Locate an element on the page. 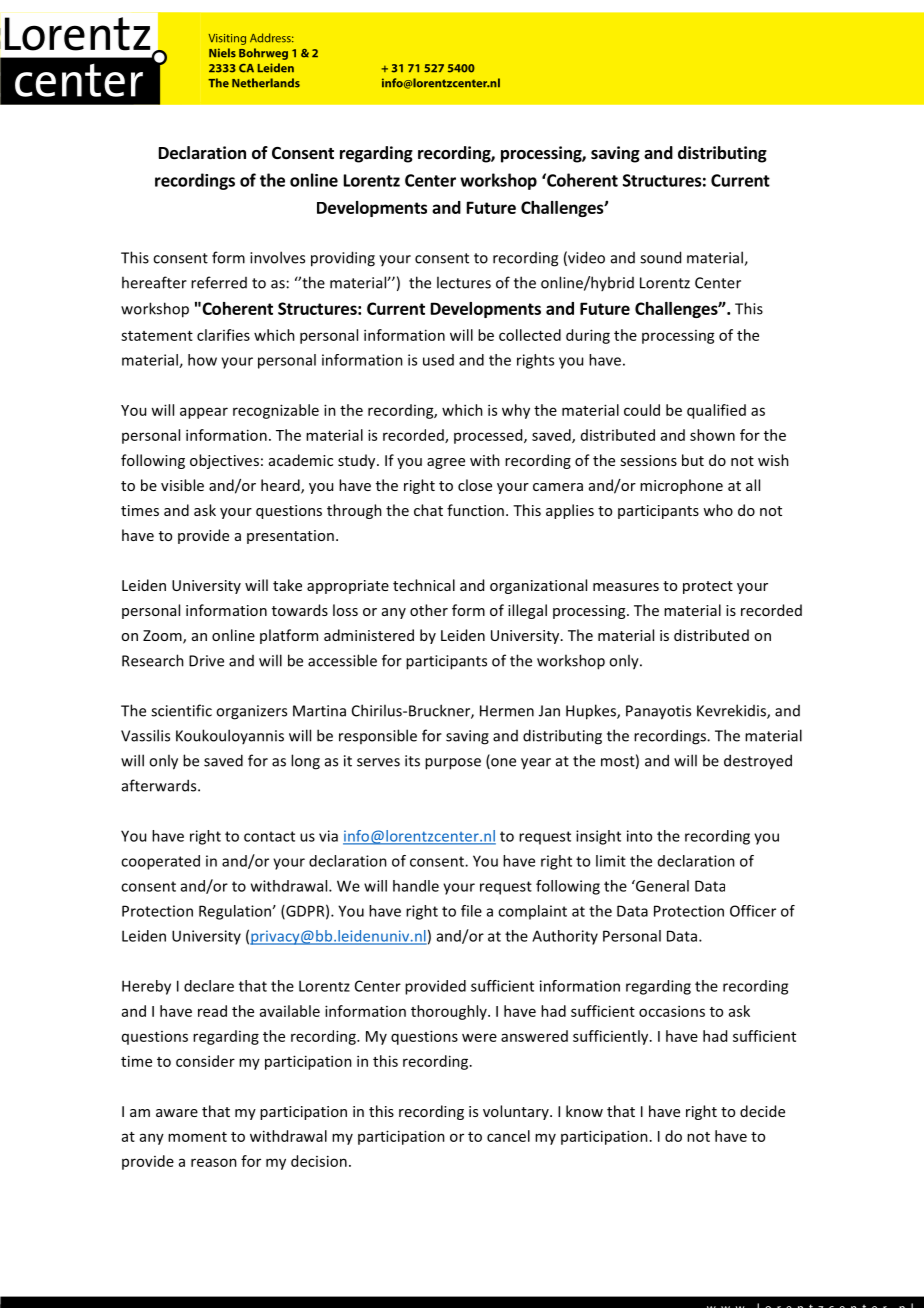 This page has width=924, height=1308. moment is located at coordinates (197, 1137).
